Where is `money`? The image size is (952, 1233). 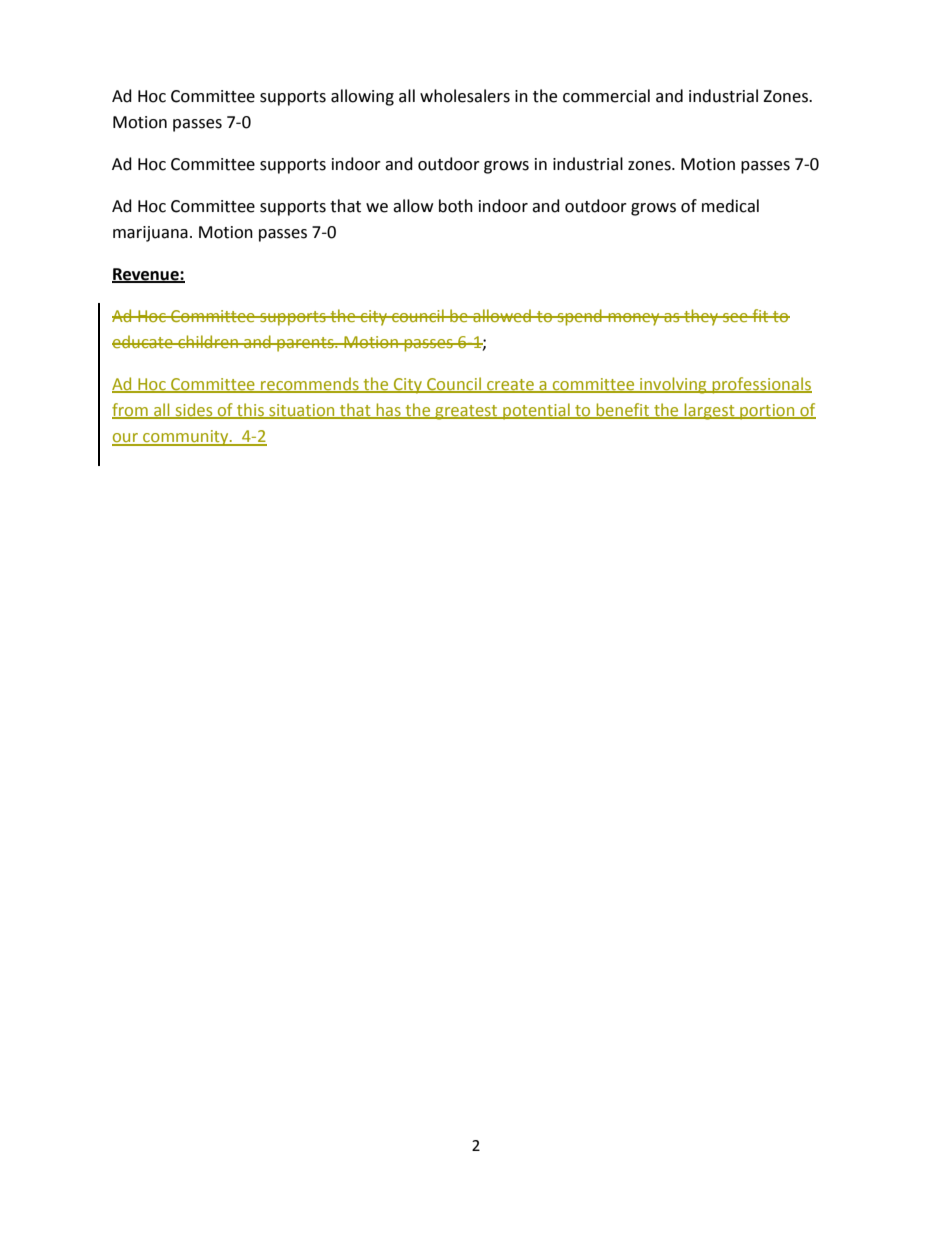 money is located at coordinates (634, 319).
